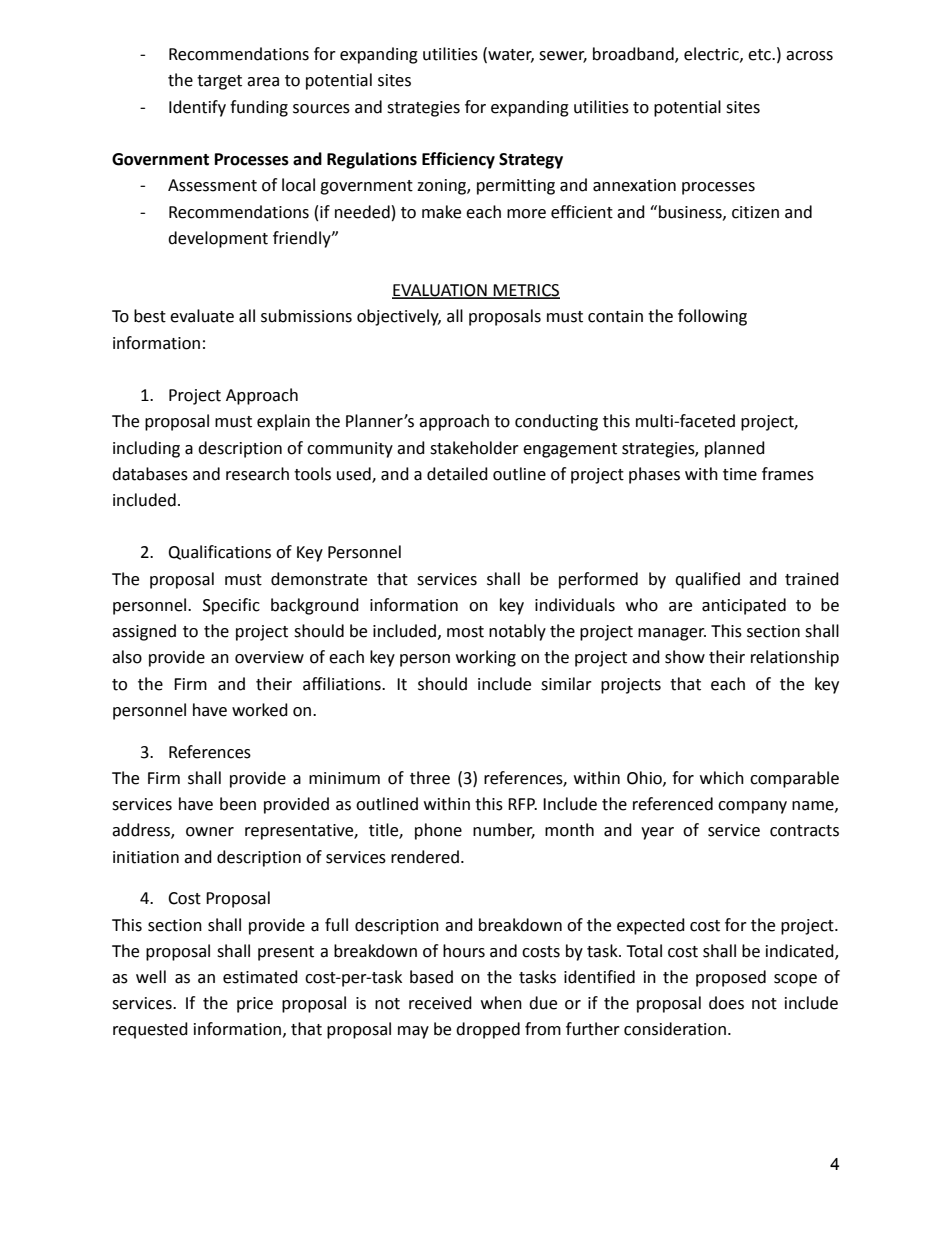 Image resolution: width=952 pixels, height=1233 pixels. I want to click on etc, so click(760, 55).
